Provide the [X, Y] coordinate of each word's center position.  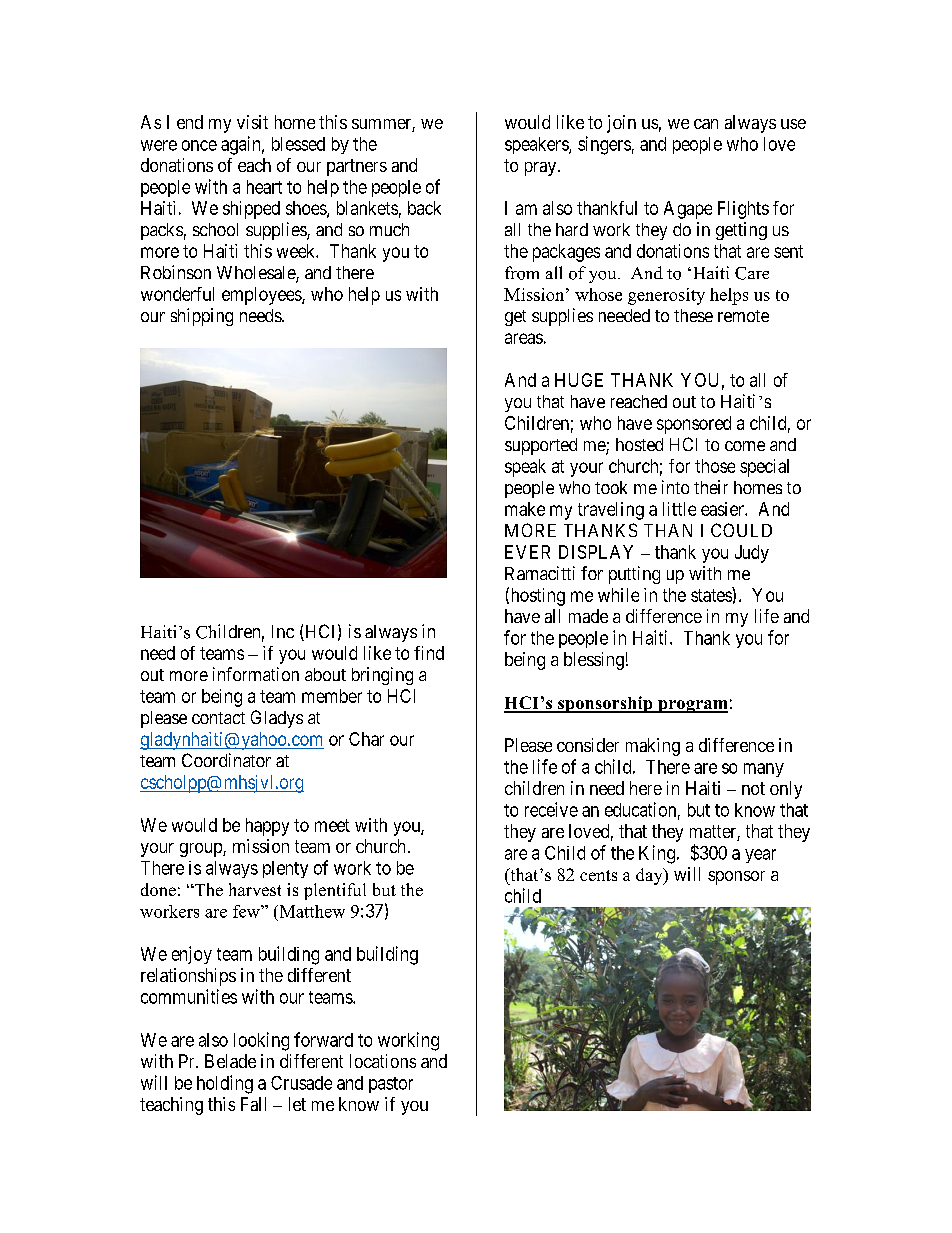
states [711, 595]
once [199, 145]
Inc [283, 631]
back [424, 208]
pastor [391, 1085]
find [429, 653]
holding [225, 1084]
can [706, 124]
